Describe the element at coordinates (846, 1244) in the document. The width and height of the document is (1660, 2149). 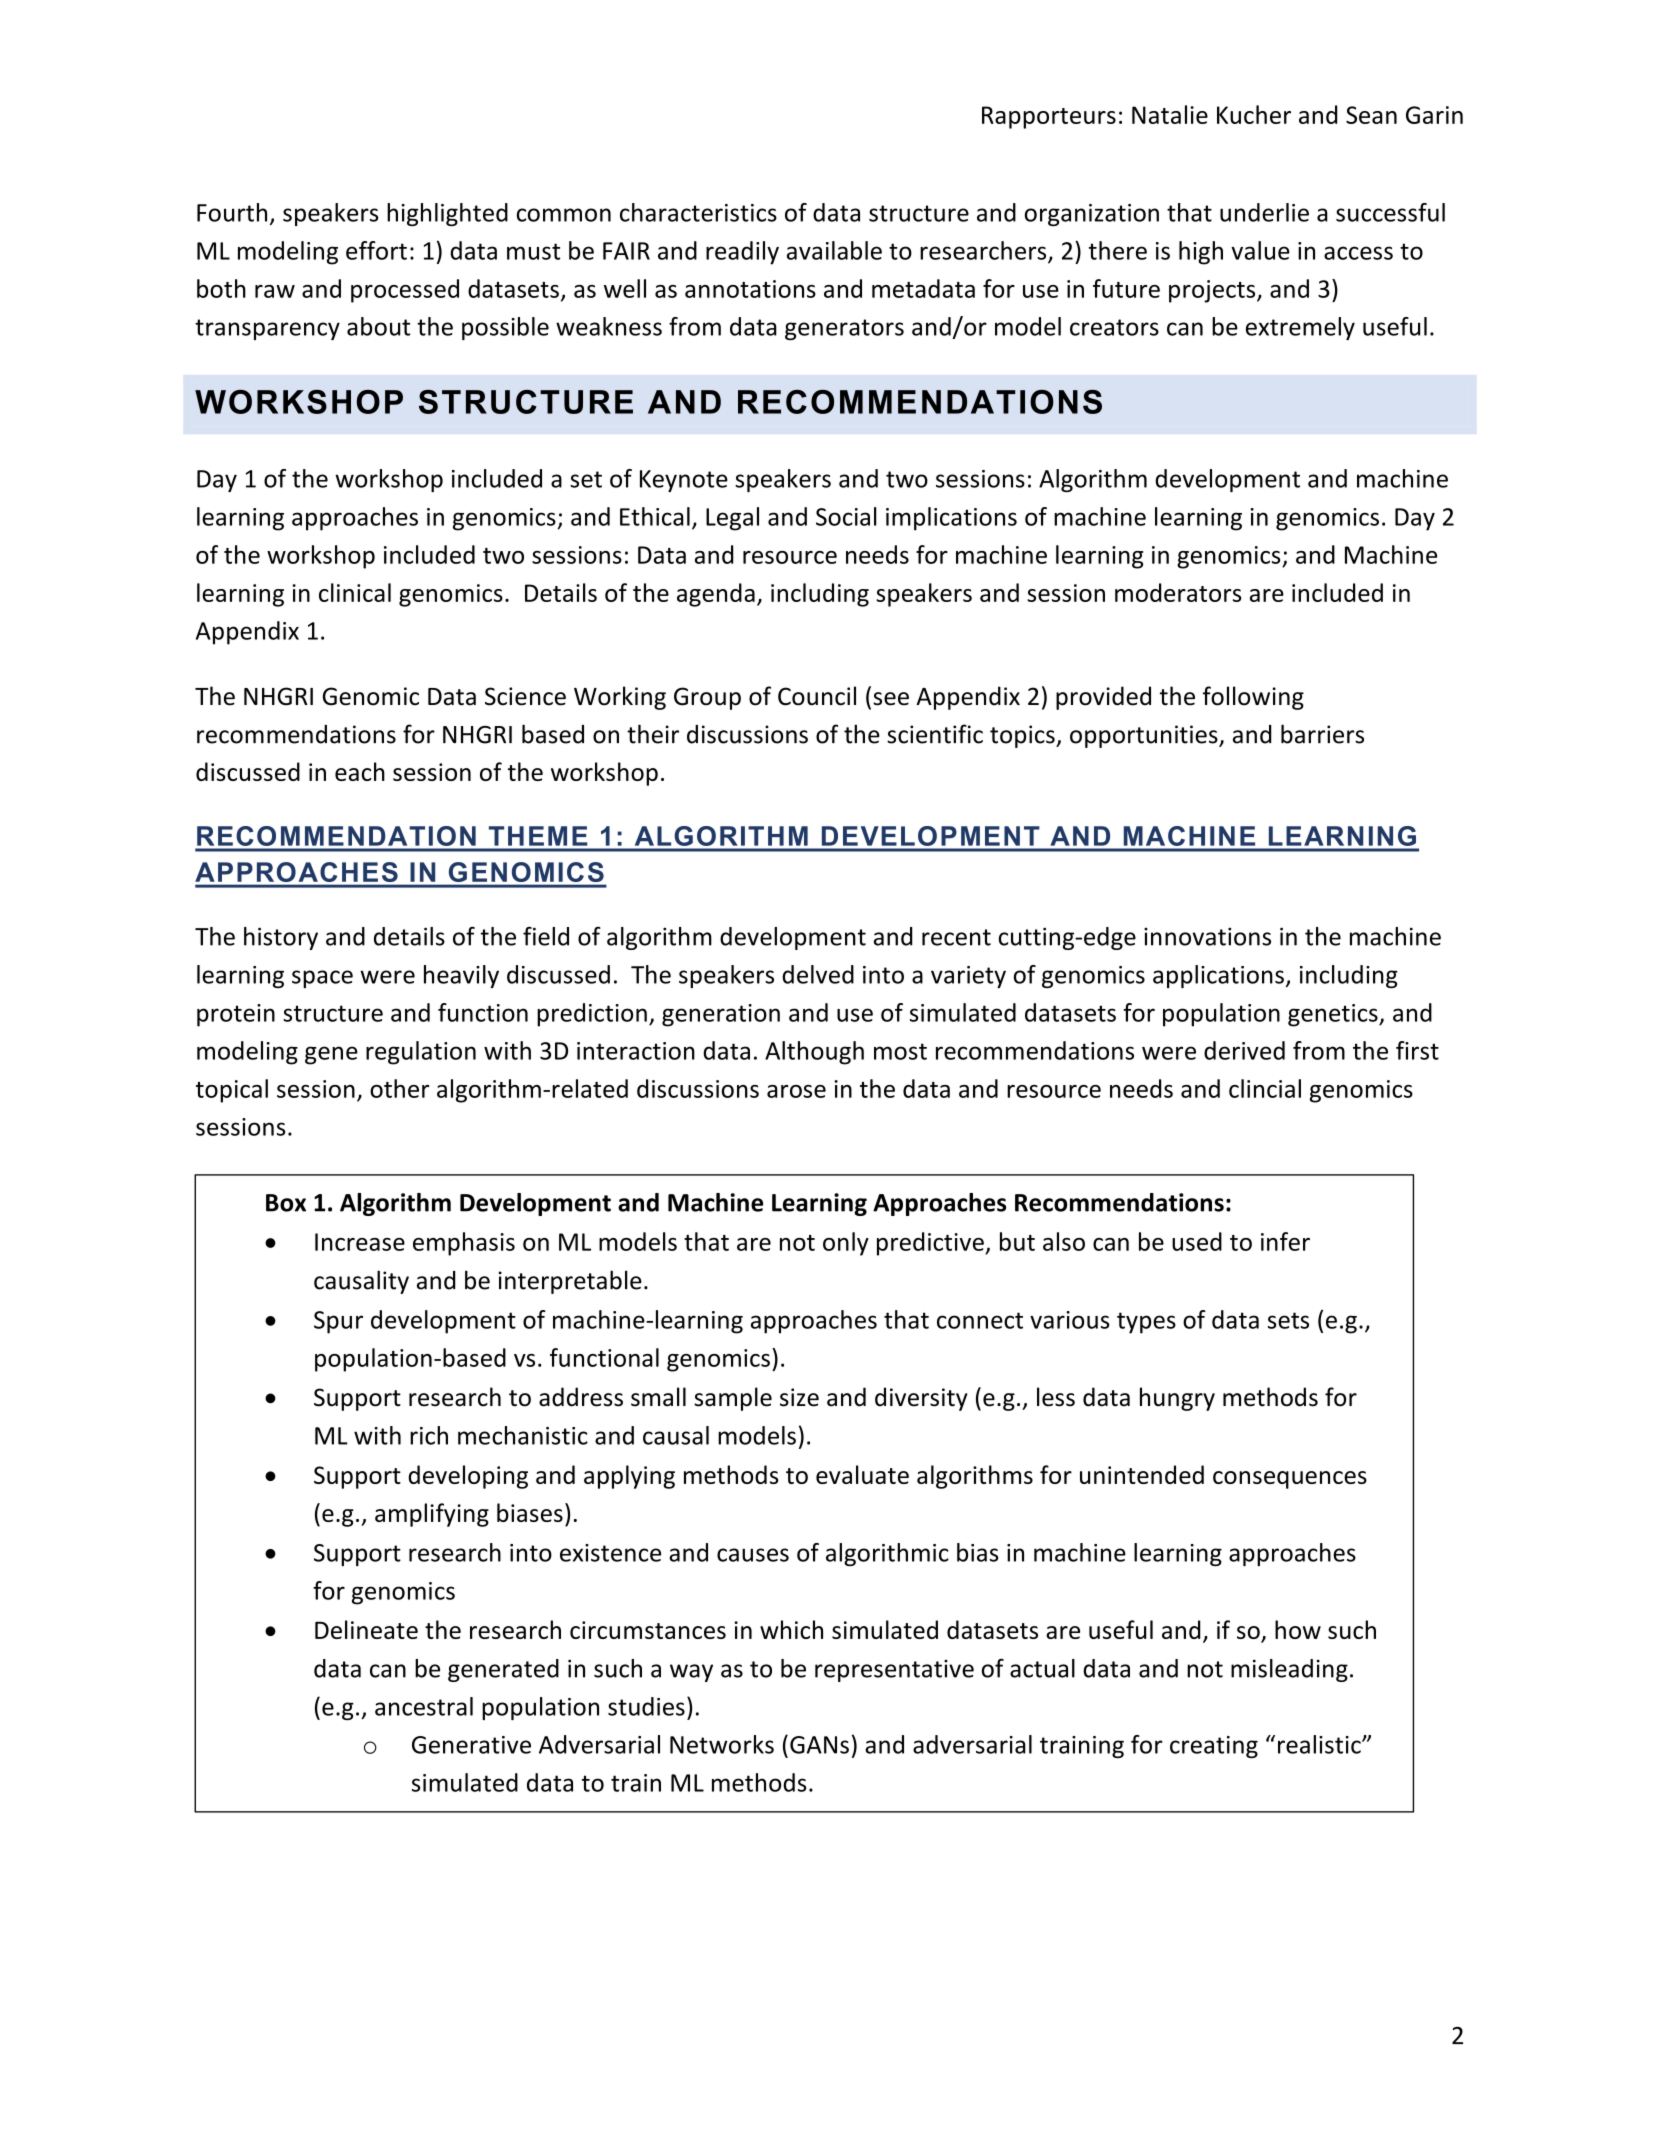
I see `only` at that location.
